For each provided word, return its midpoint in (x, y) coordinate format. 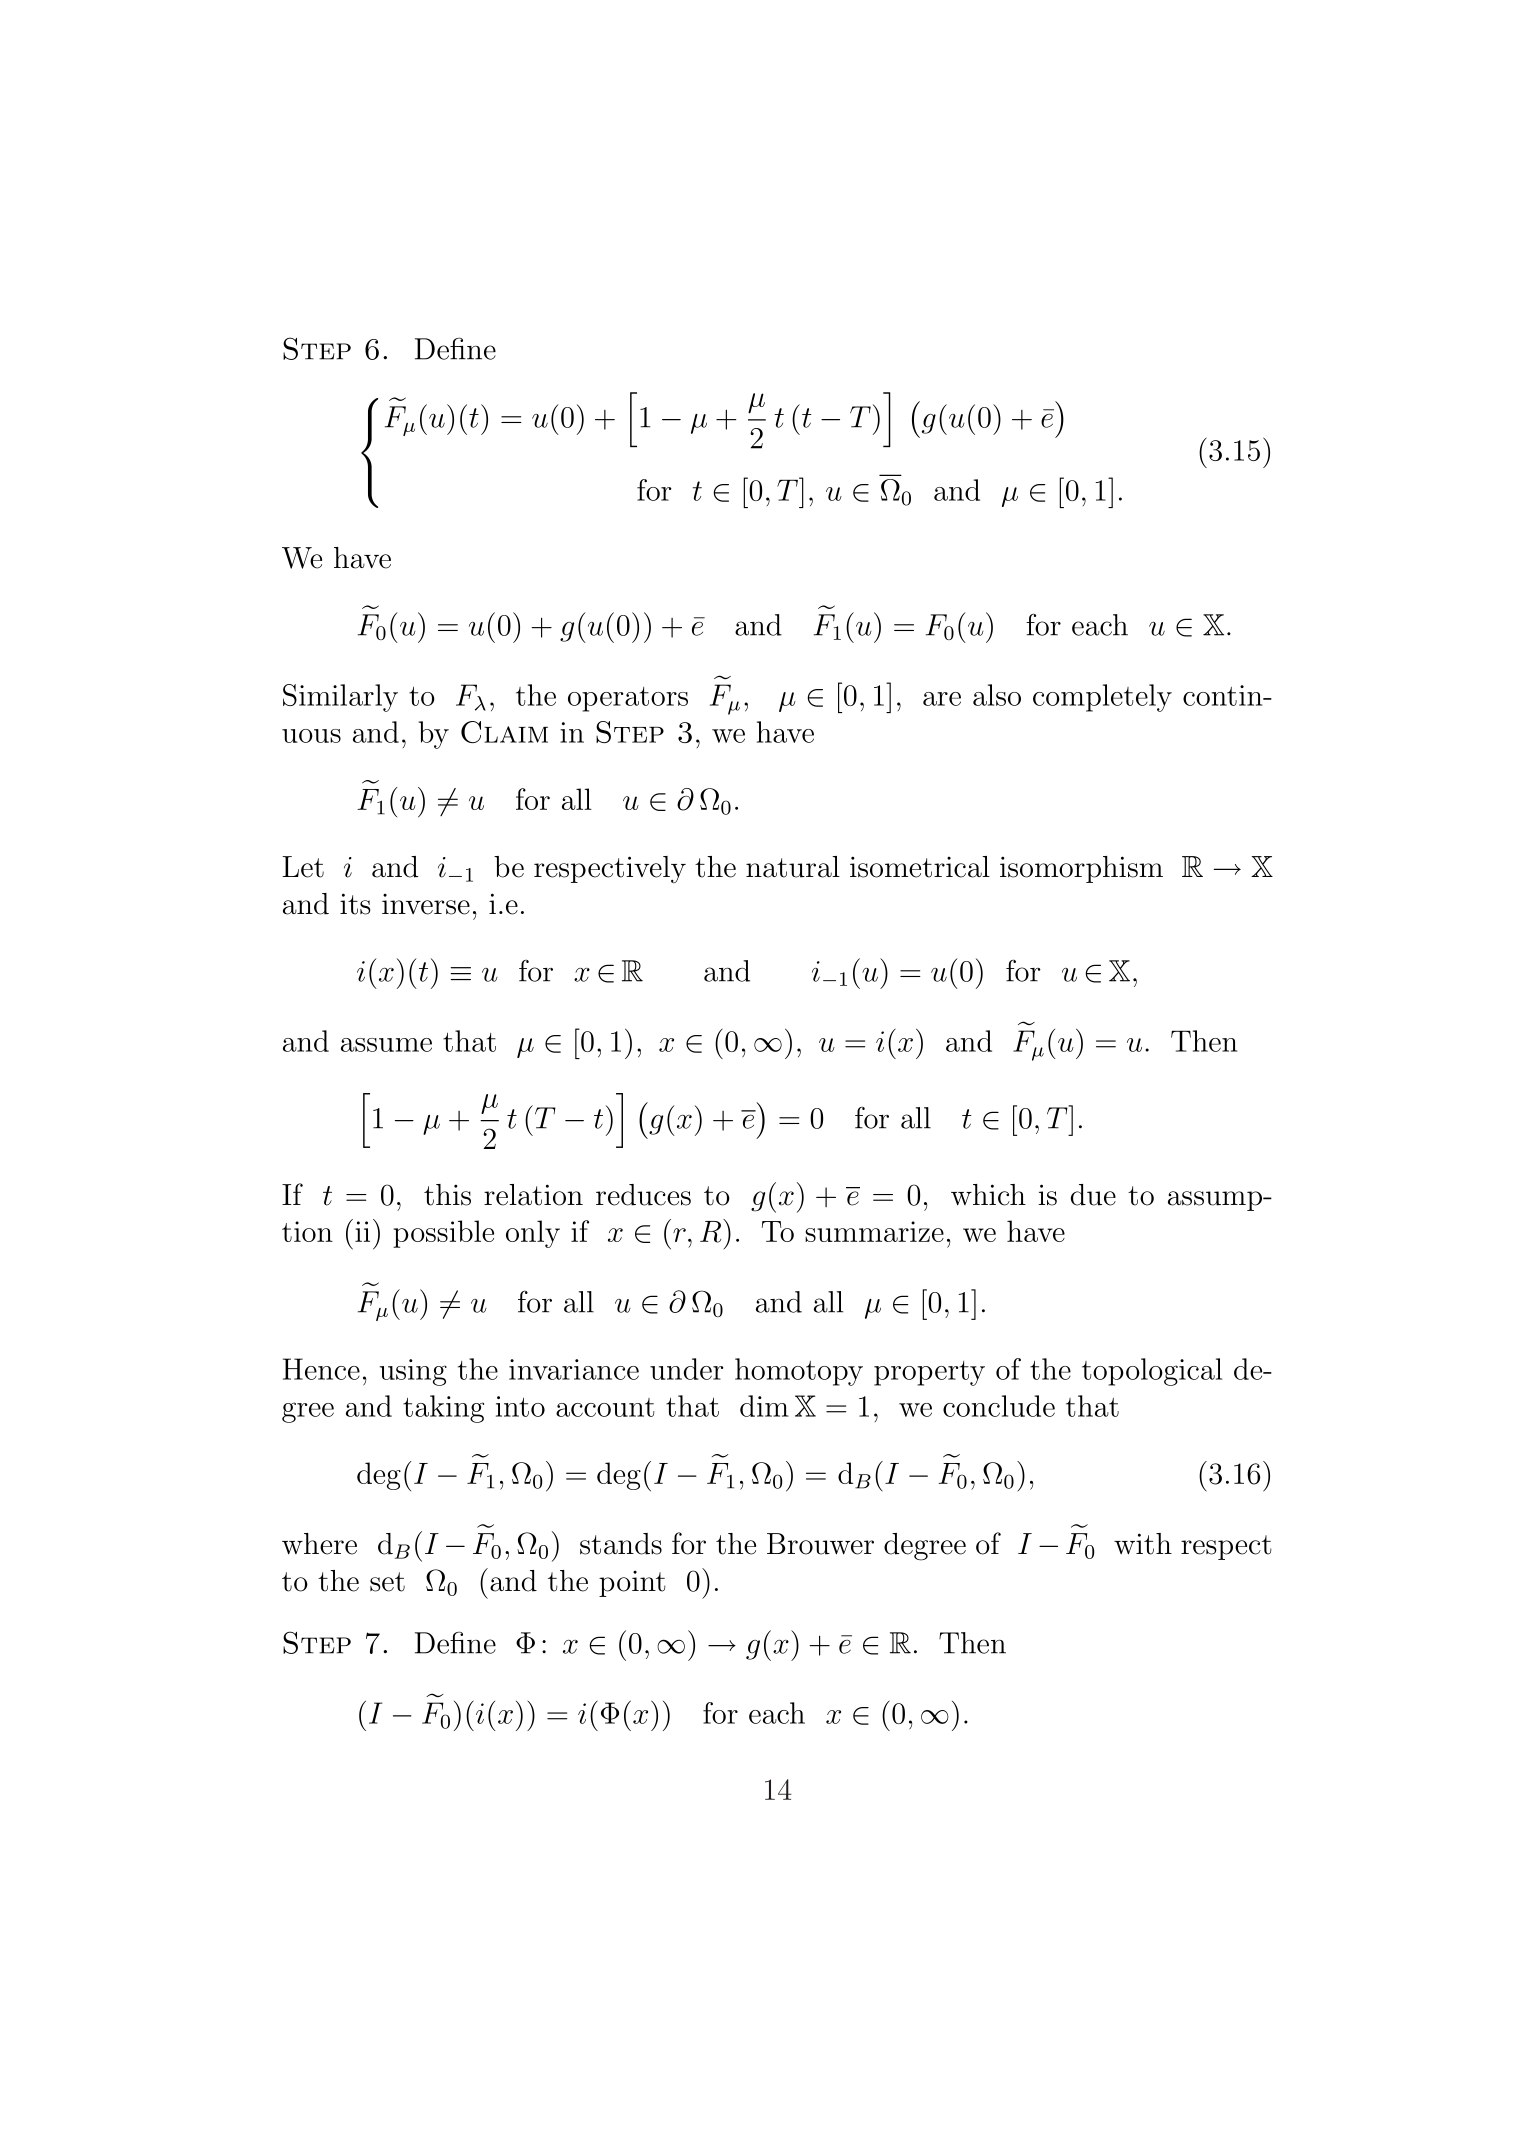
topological (1152, 1372)
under (687, 1369)
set (387, 1582)
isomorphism (1081, 869)
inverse (426, 904)
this (447, 1195)
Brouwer (820, 1544)
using (413, 1372)
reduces (643, 1195)
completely (1102, 698)
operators (628, 699)
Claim (504, 732)
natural (793, 867)
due (1093, 1195)
